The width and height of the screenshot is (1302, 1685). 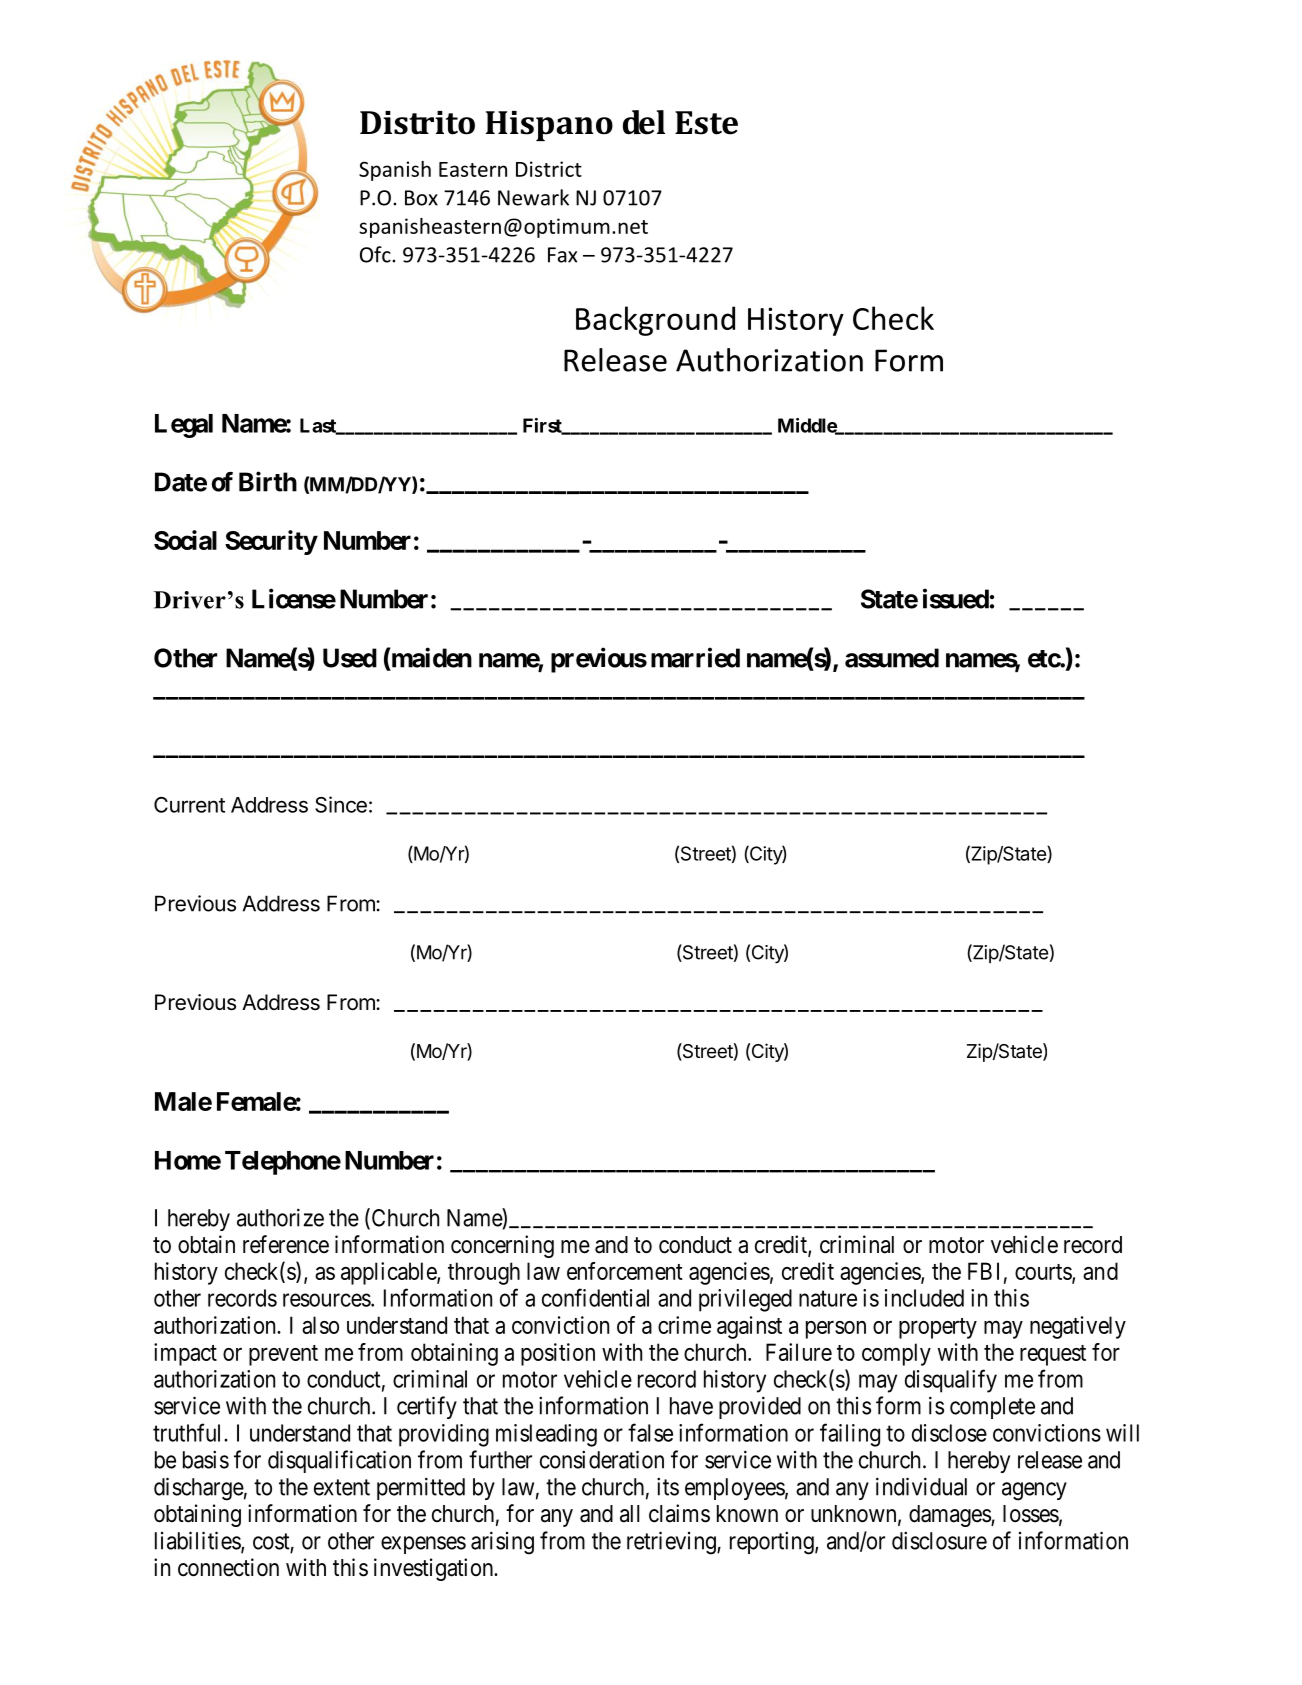 I want to click on courts, so click(x=1044, y=1273).
